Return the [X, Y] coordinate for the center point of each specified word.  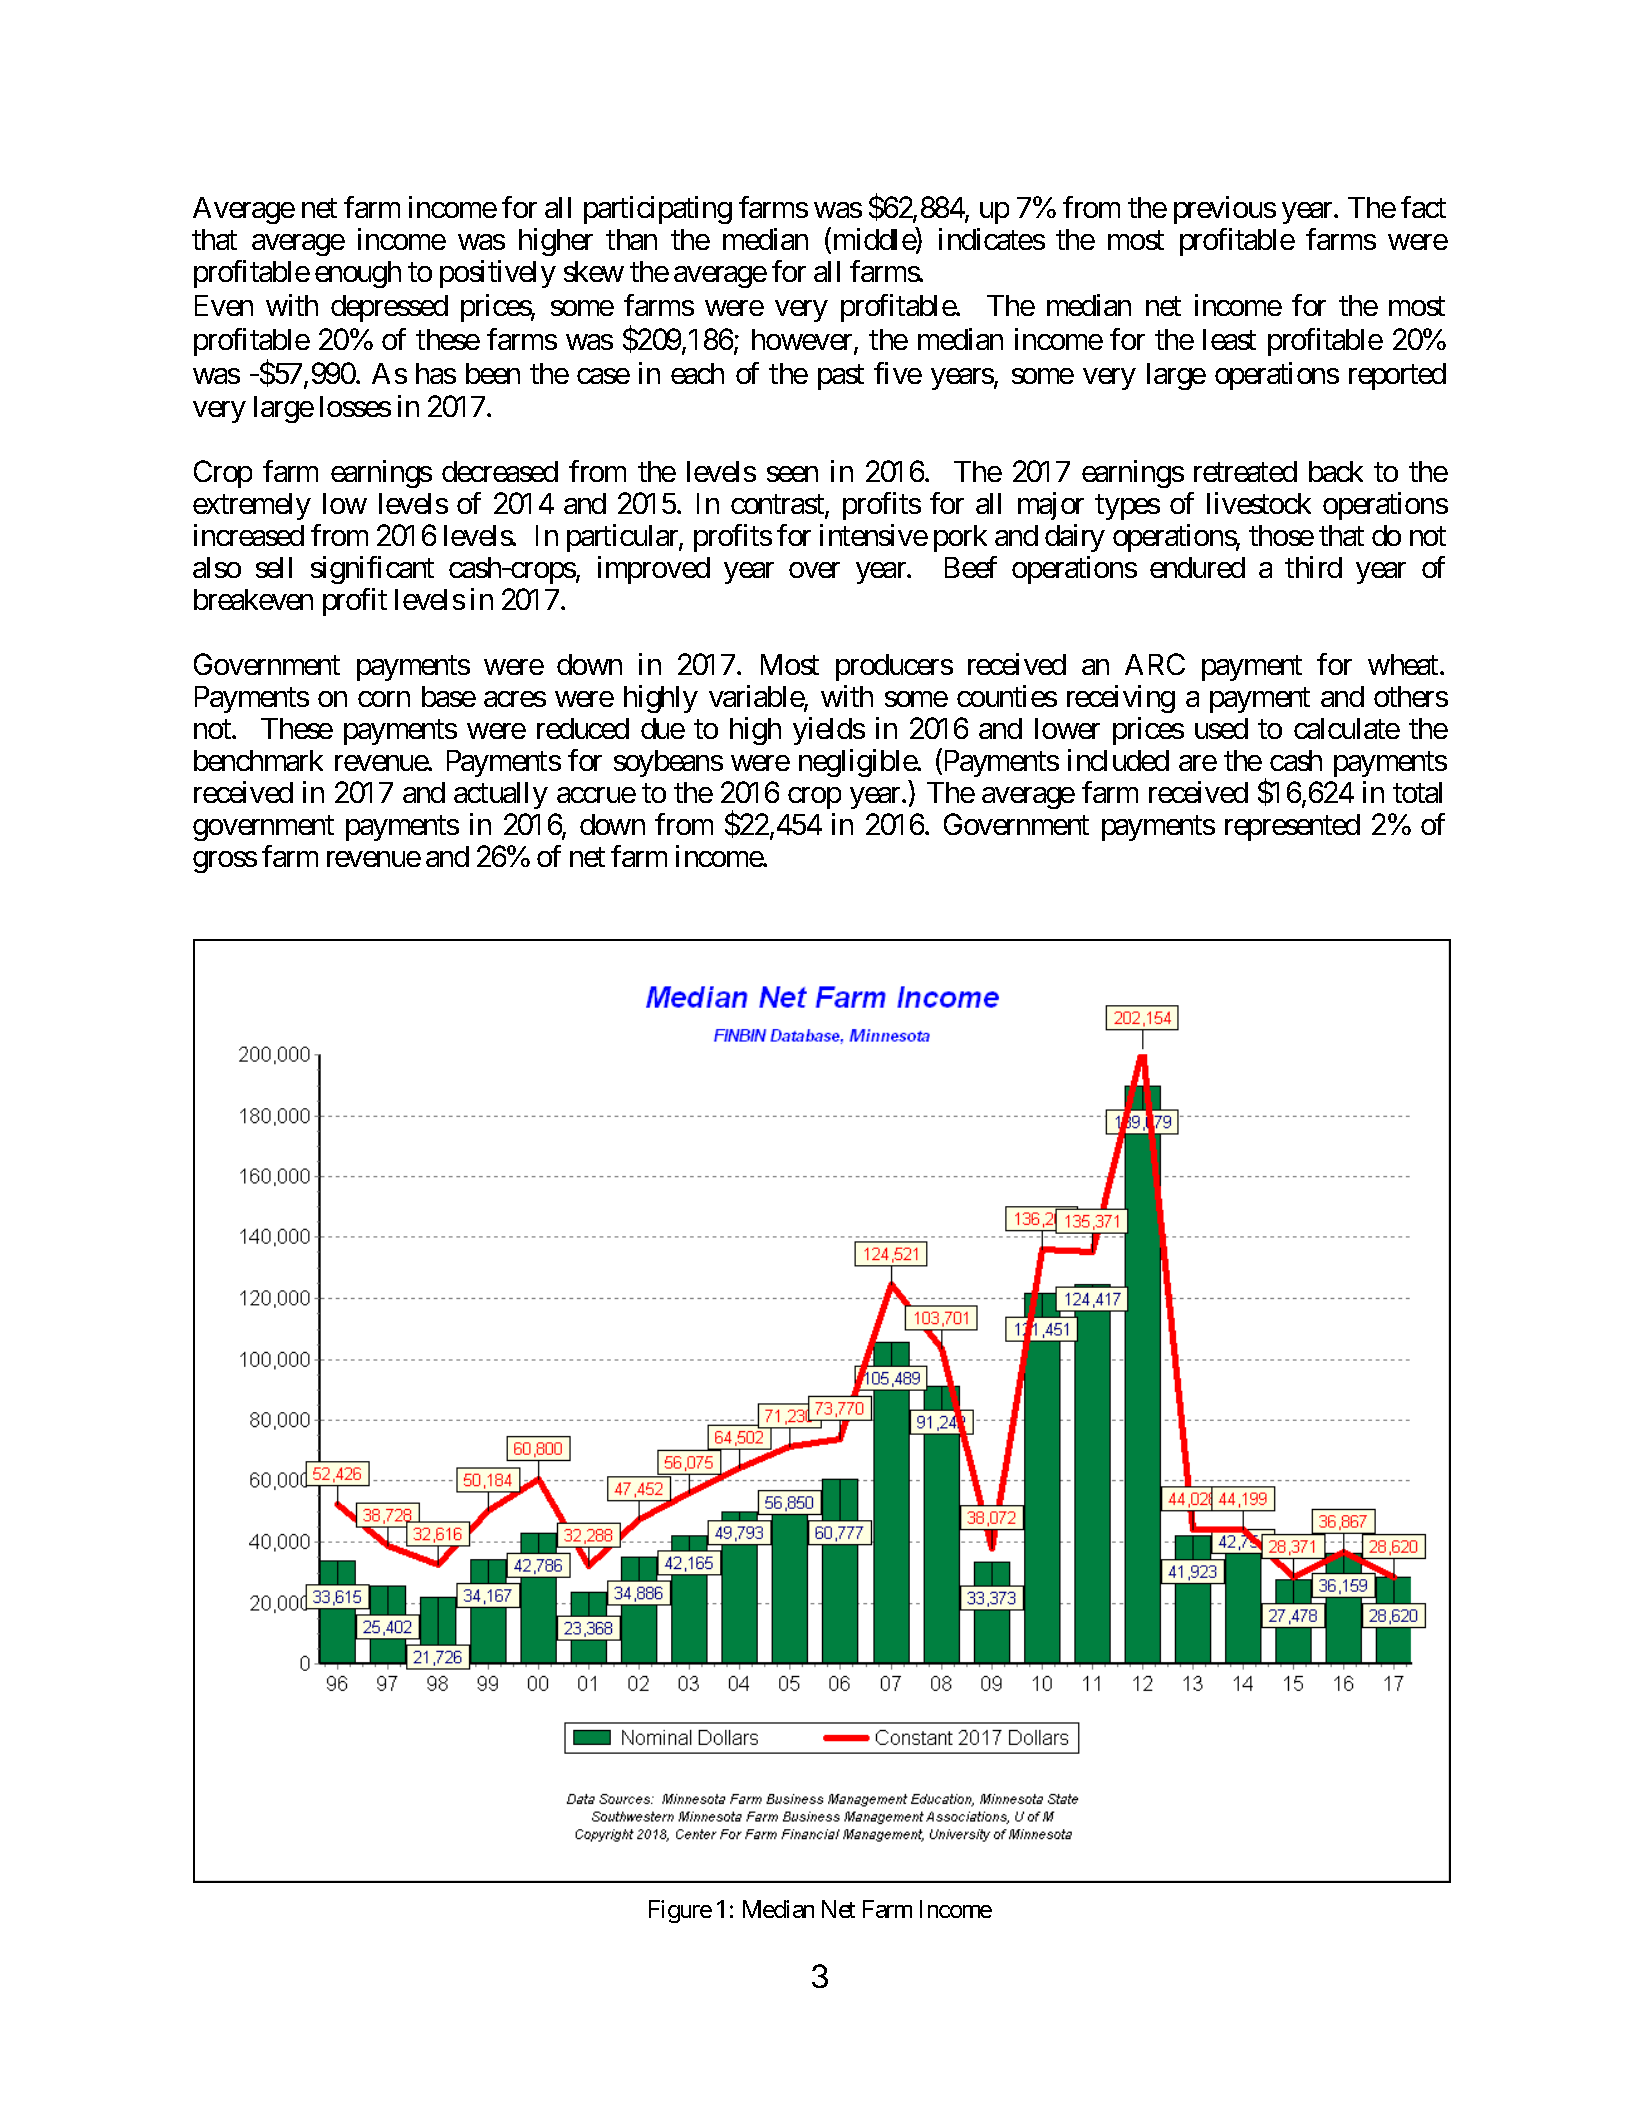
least [1229, 339]
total [1417, 792]
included [1118, 760]
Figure [680, 1911]
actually [501, 795]
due [663, 728]
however [803, 341]
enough [358, 274]
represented [1292, 827]
